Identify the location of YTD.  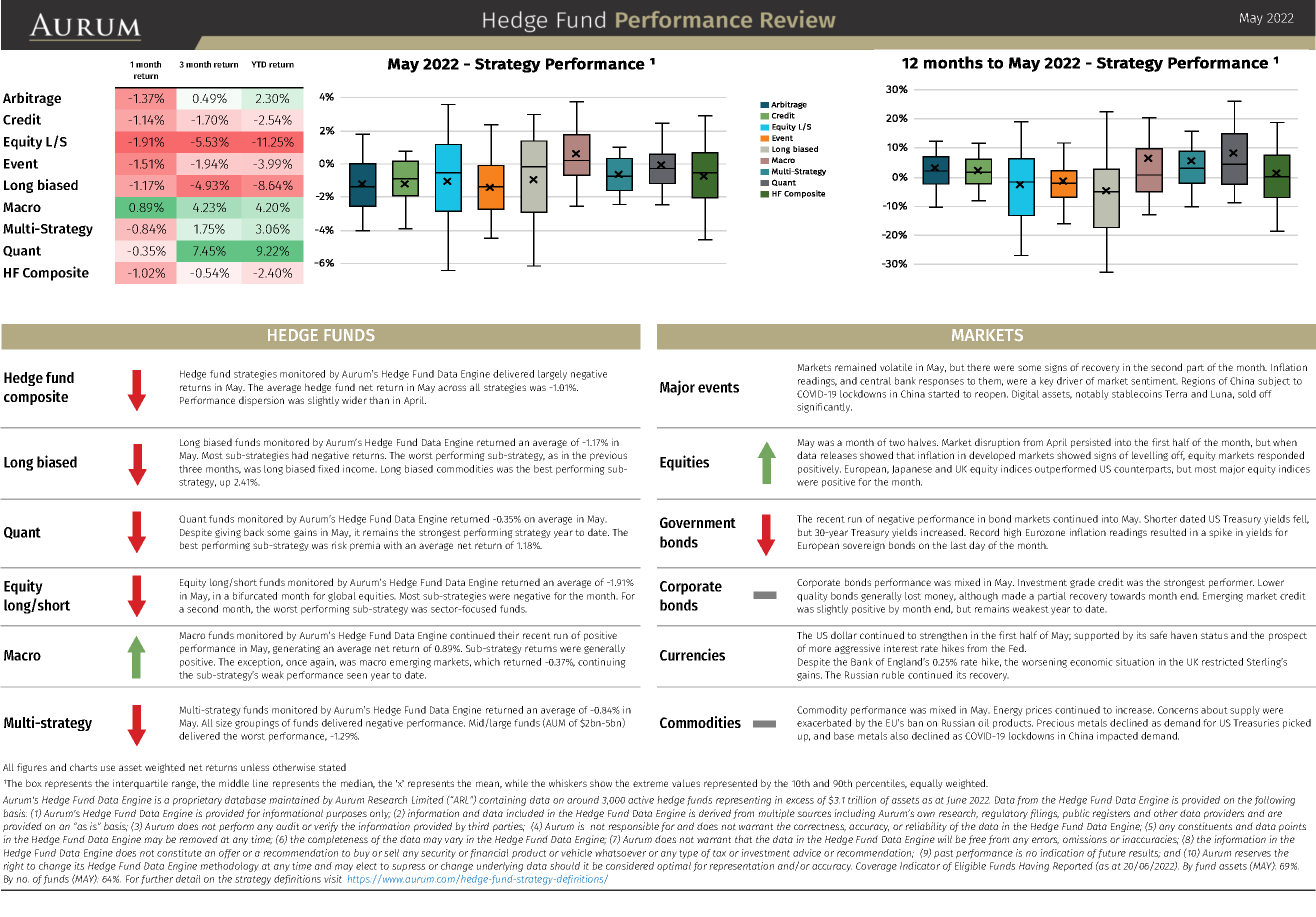
(258, 64).
